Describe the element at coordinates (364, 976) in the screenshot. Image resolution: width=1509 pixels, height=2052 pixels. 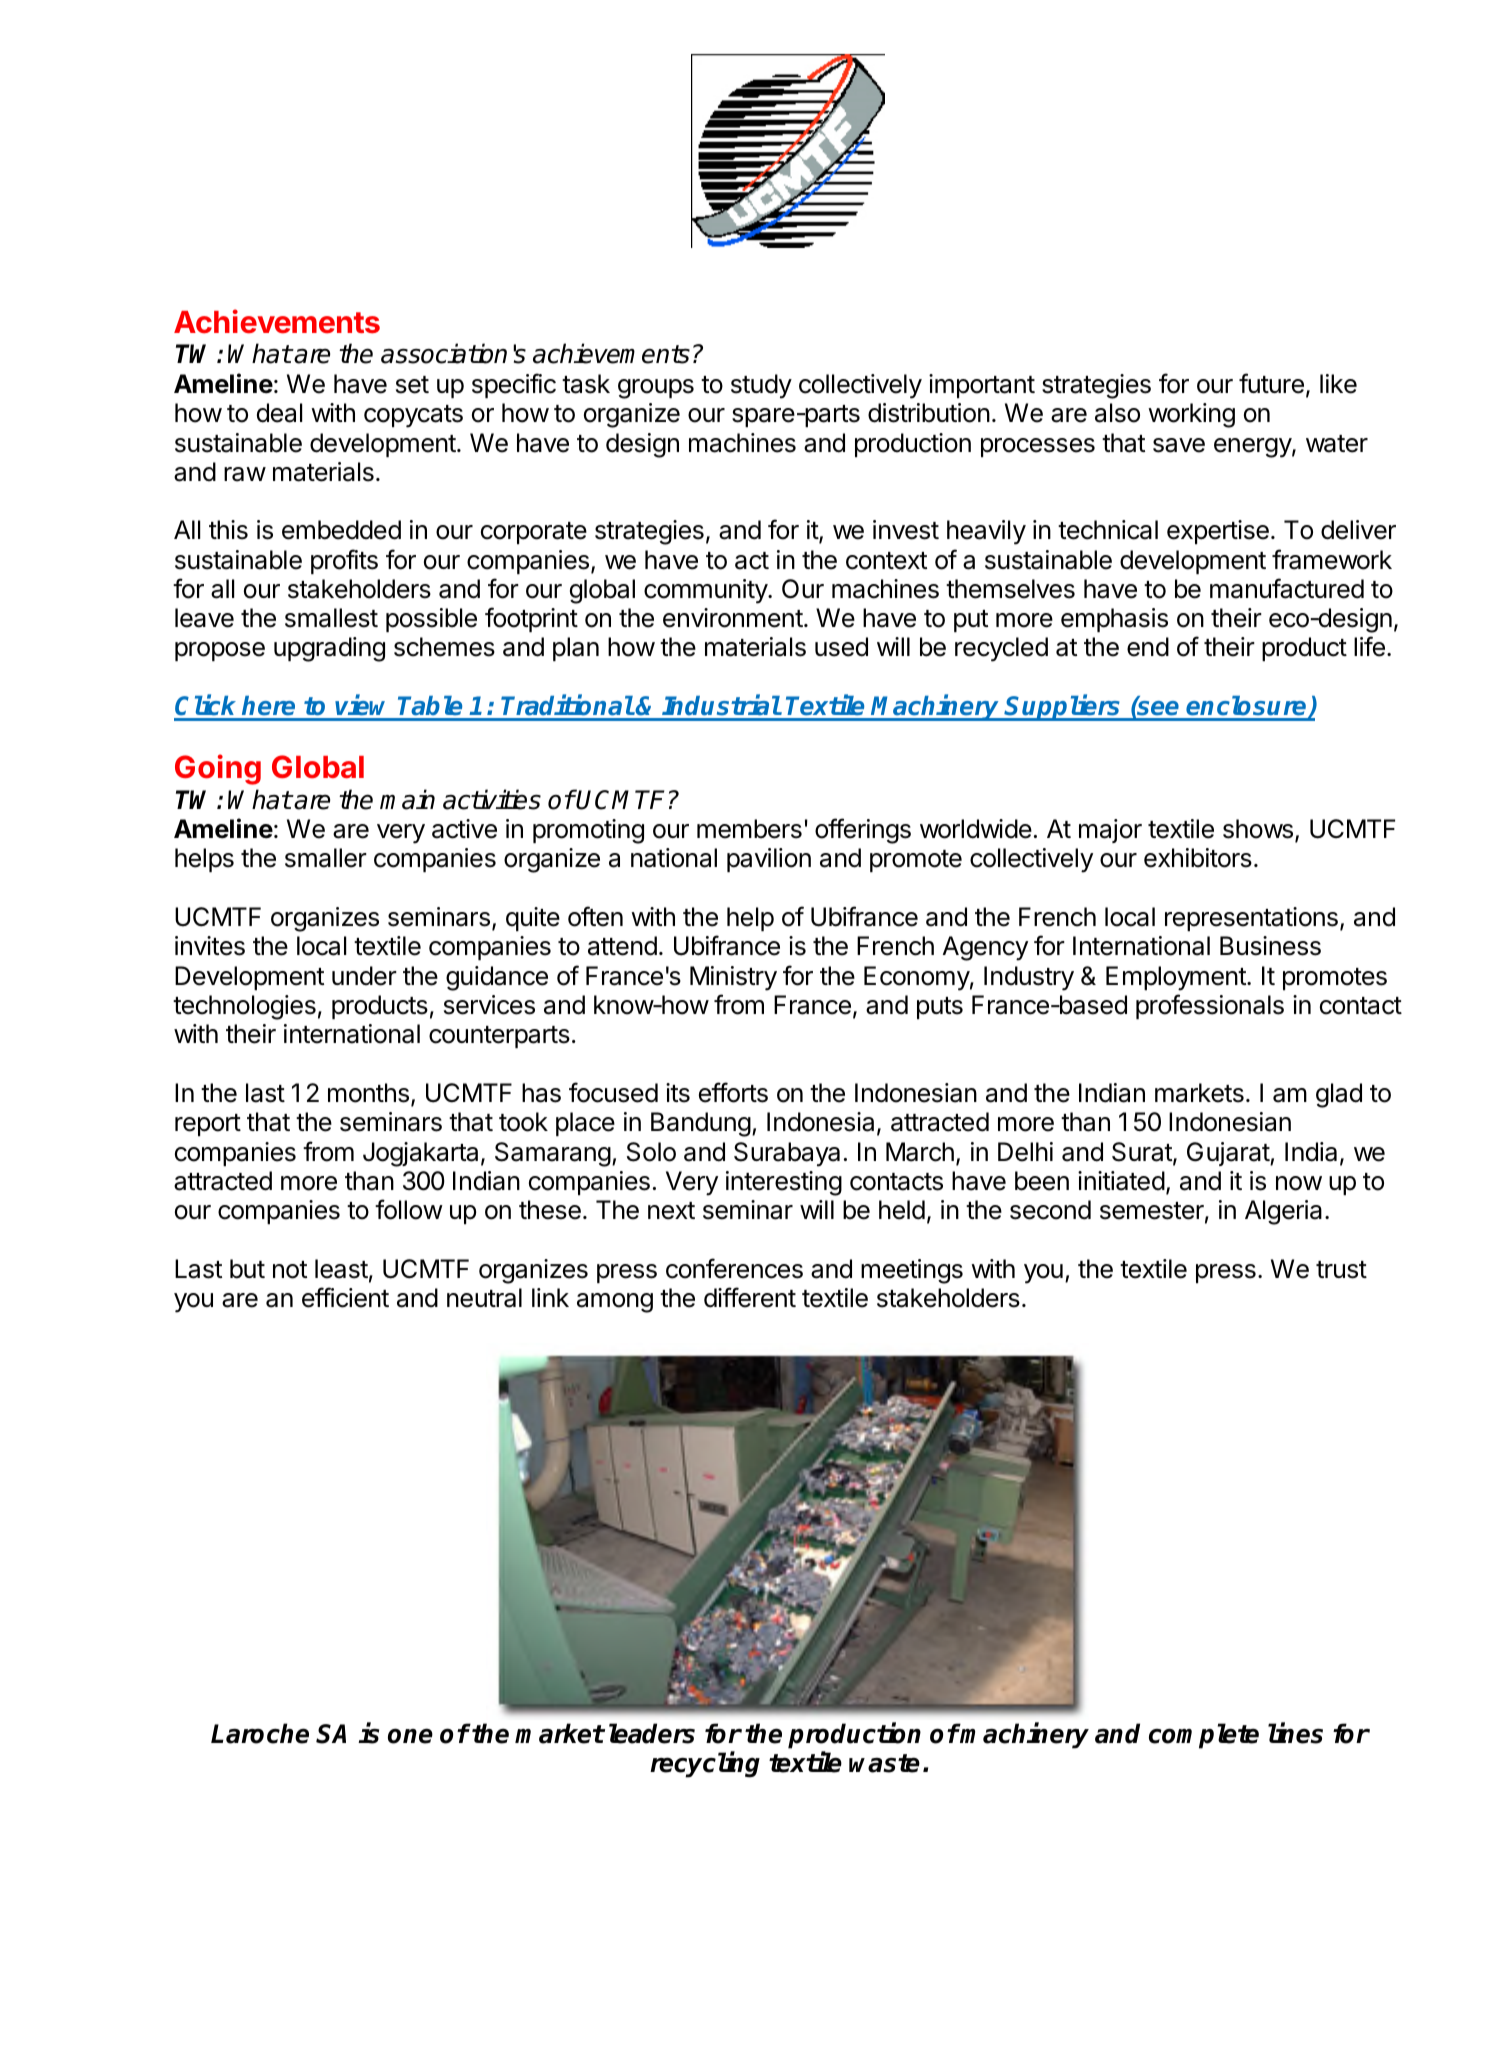
I see `under` at that location.
